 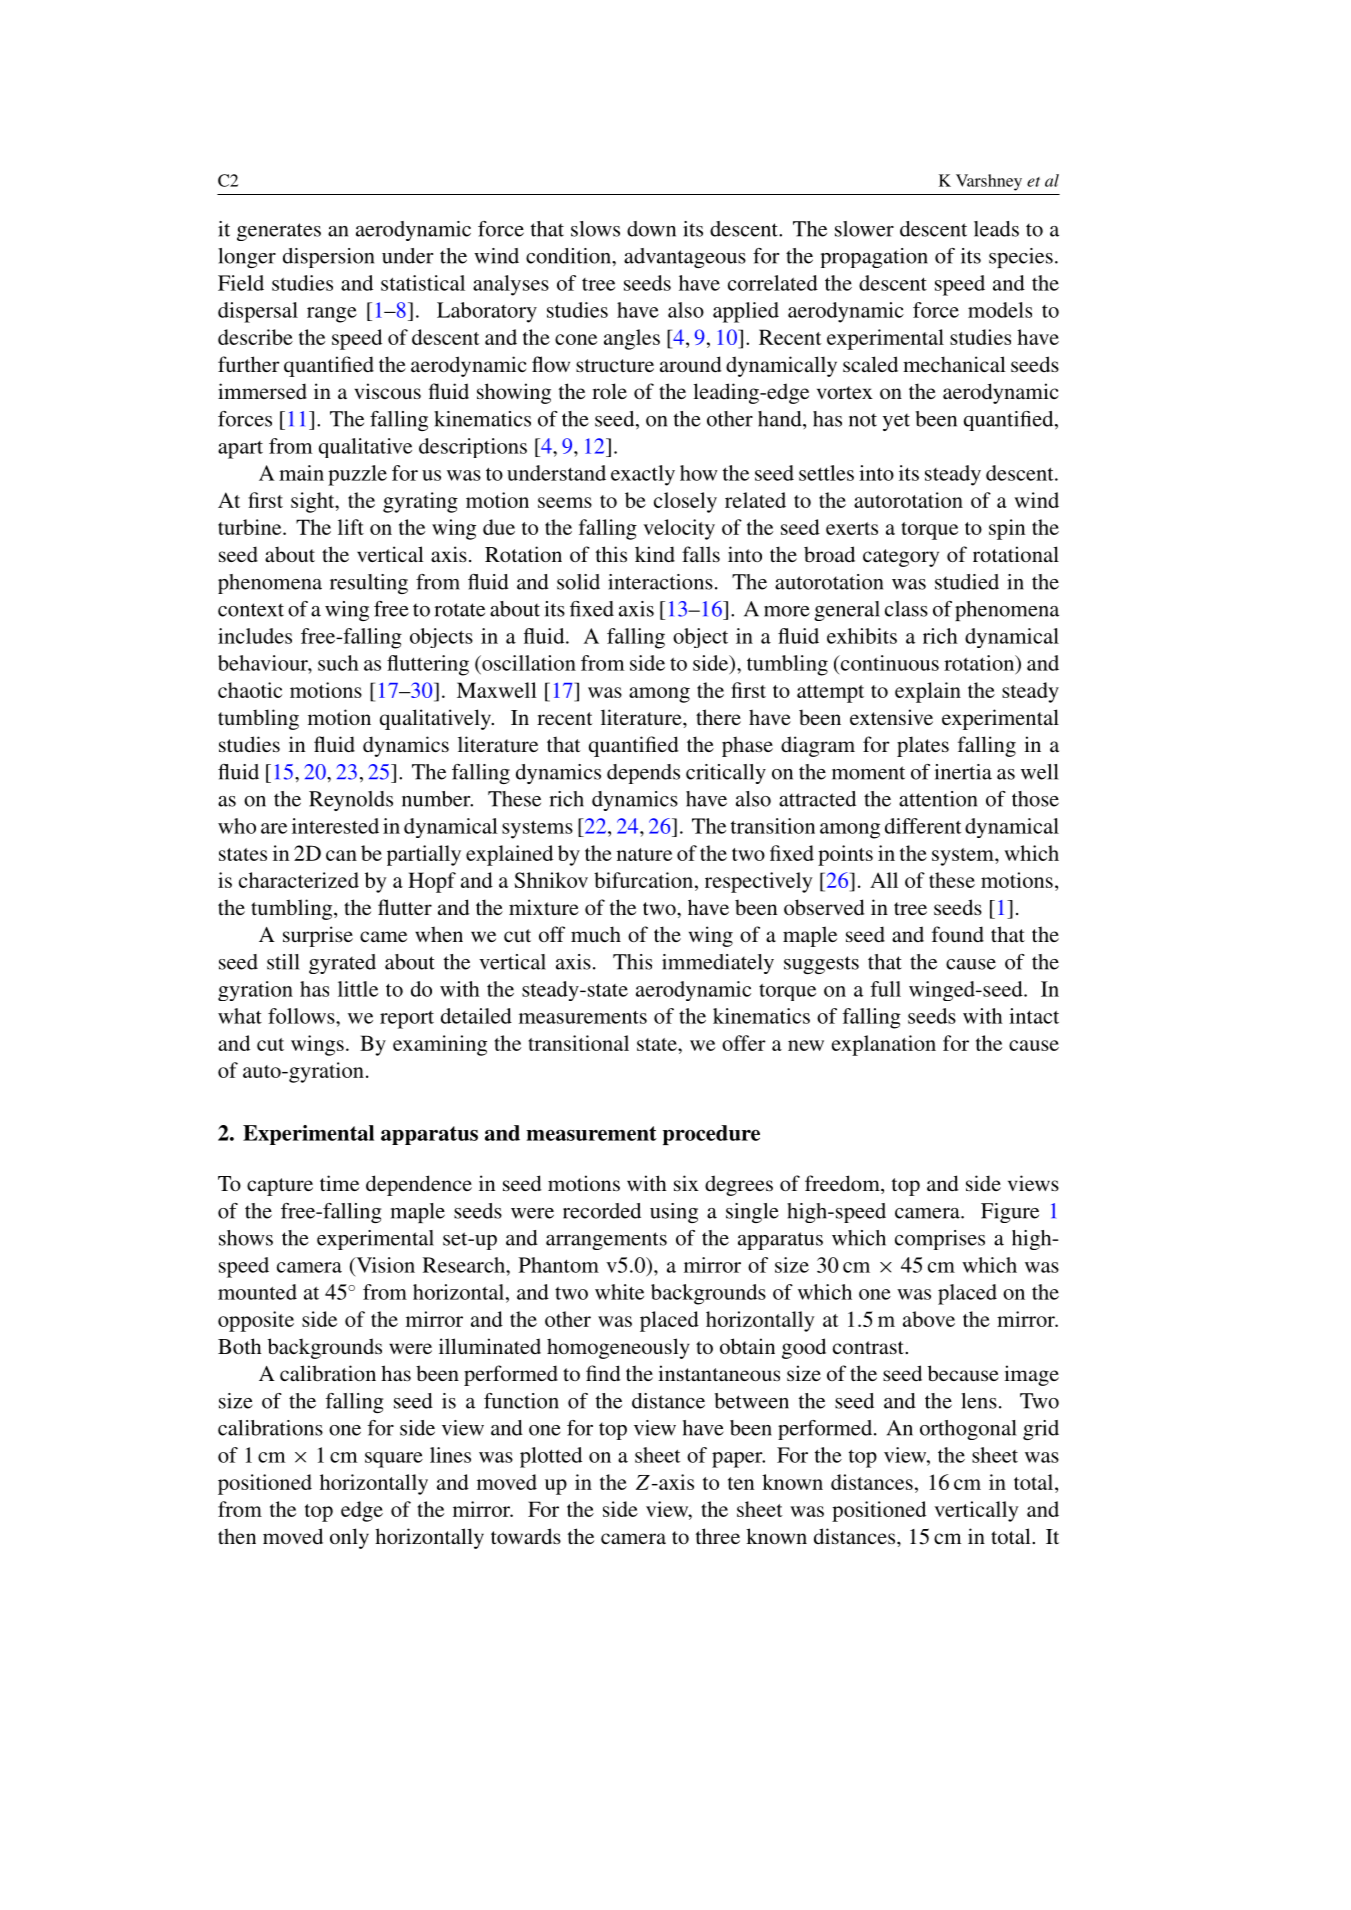 What do you see at coordinates (645, 880) in the page?
I see `bifurcation` at bounding box center [645, 880].
